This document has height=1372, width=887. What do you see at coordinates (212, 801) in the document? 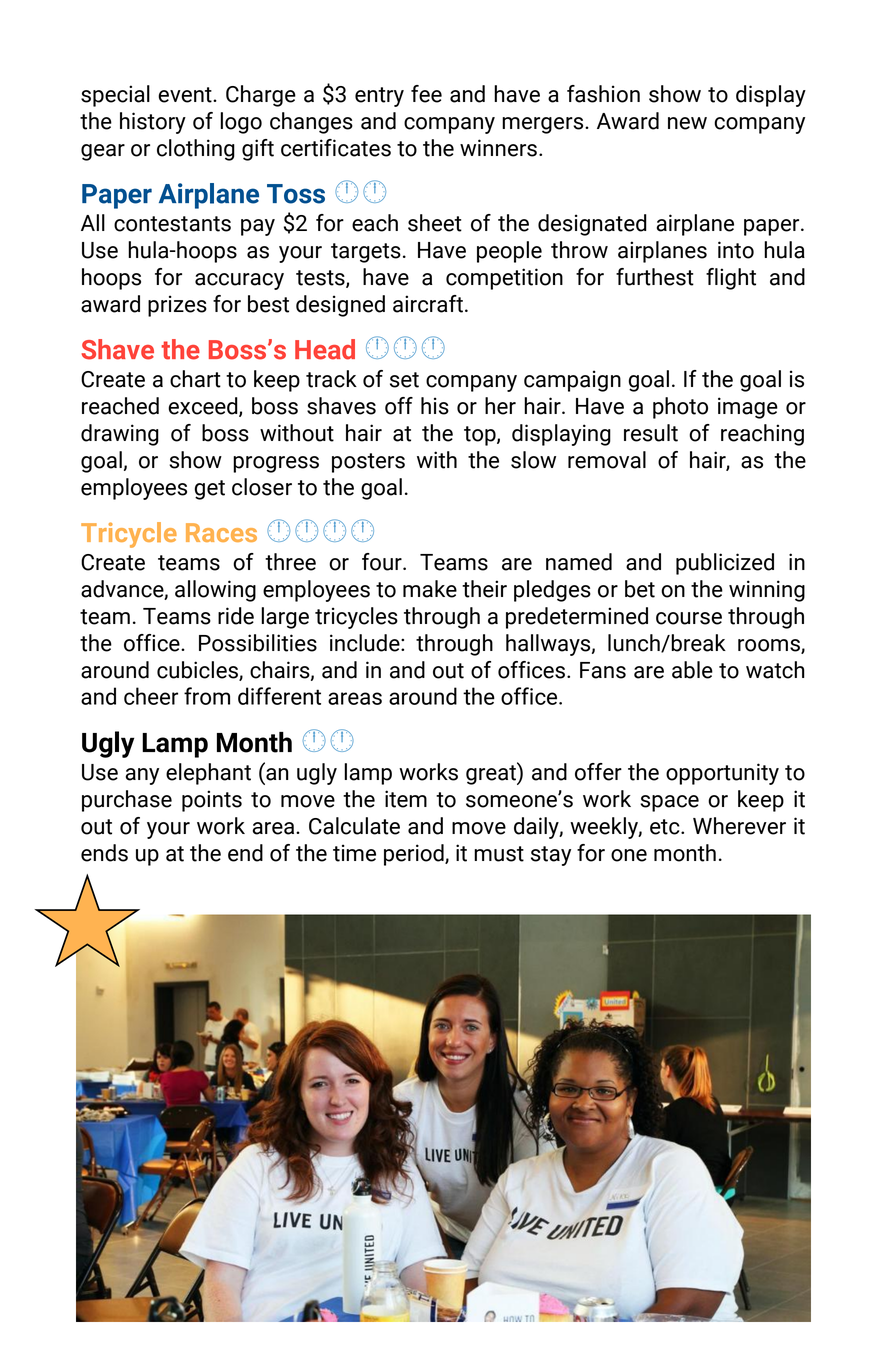
I see `points` at bounding box center [212, 801].
